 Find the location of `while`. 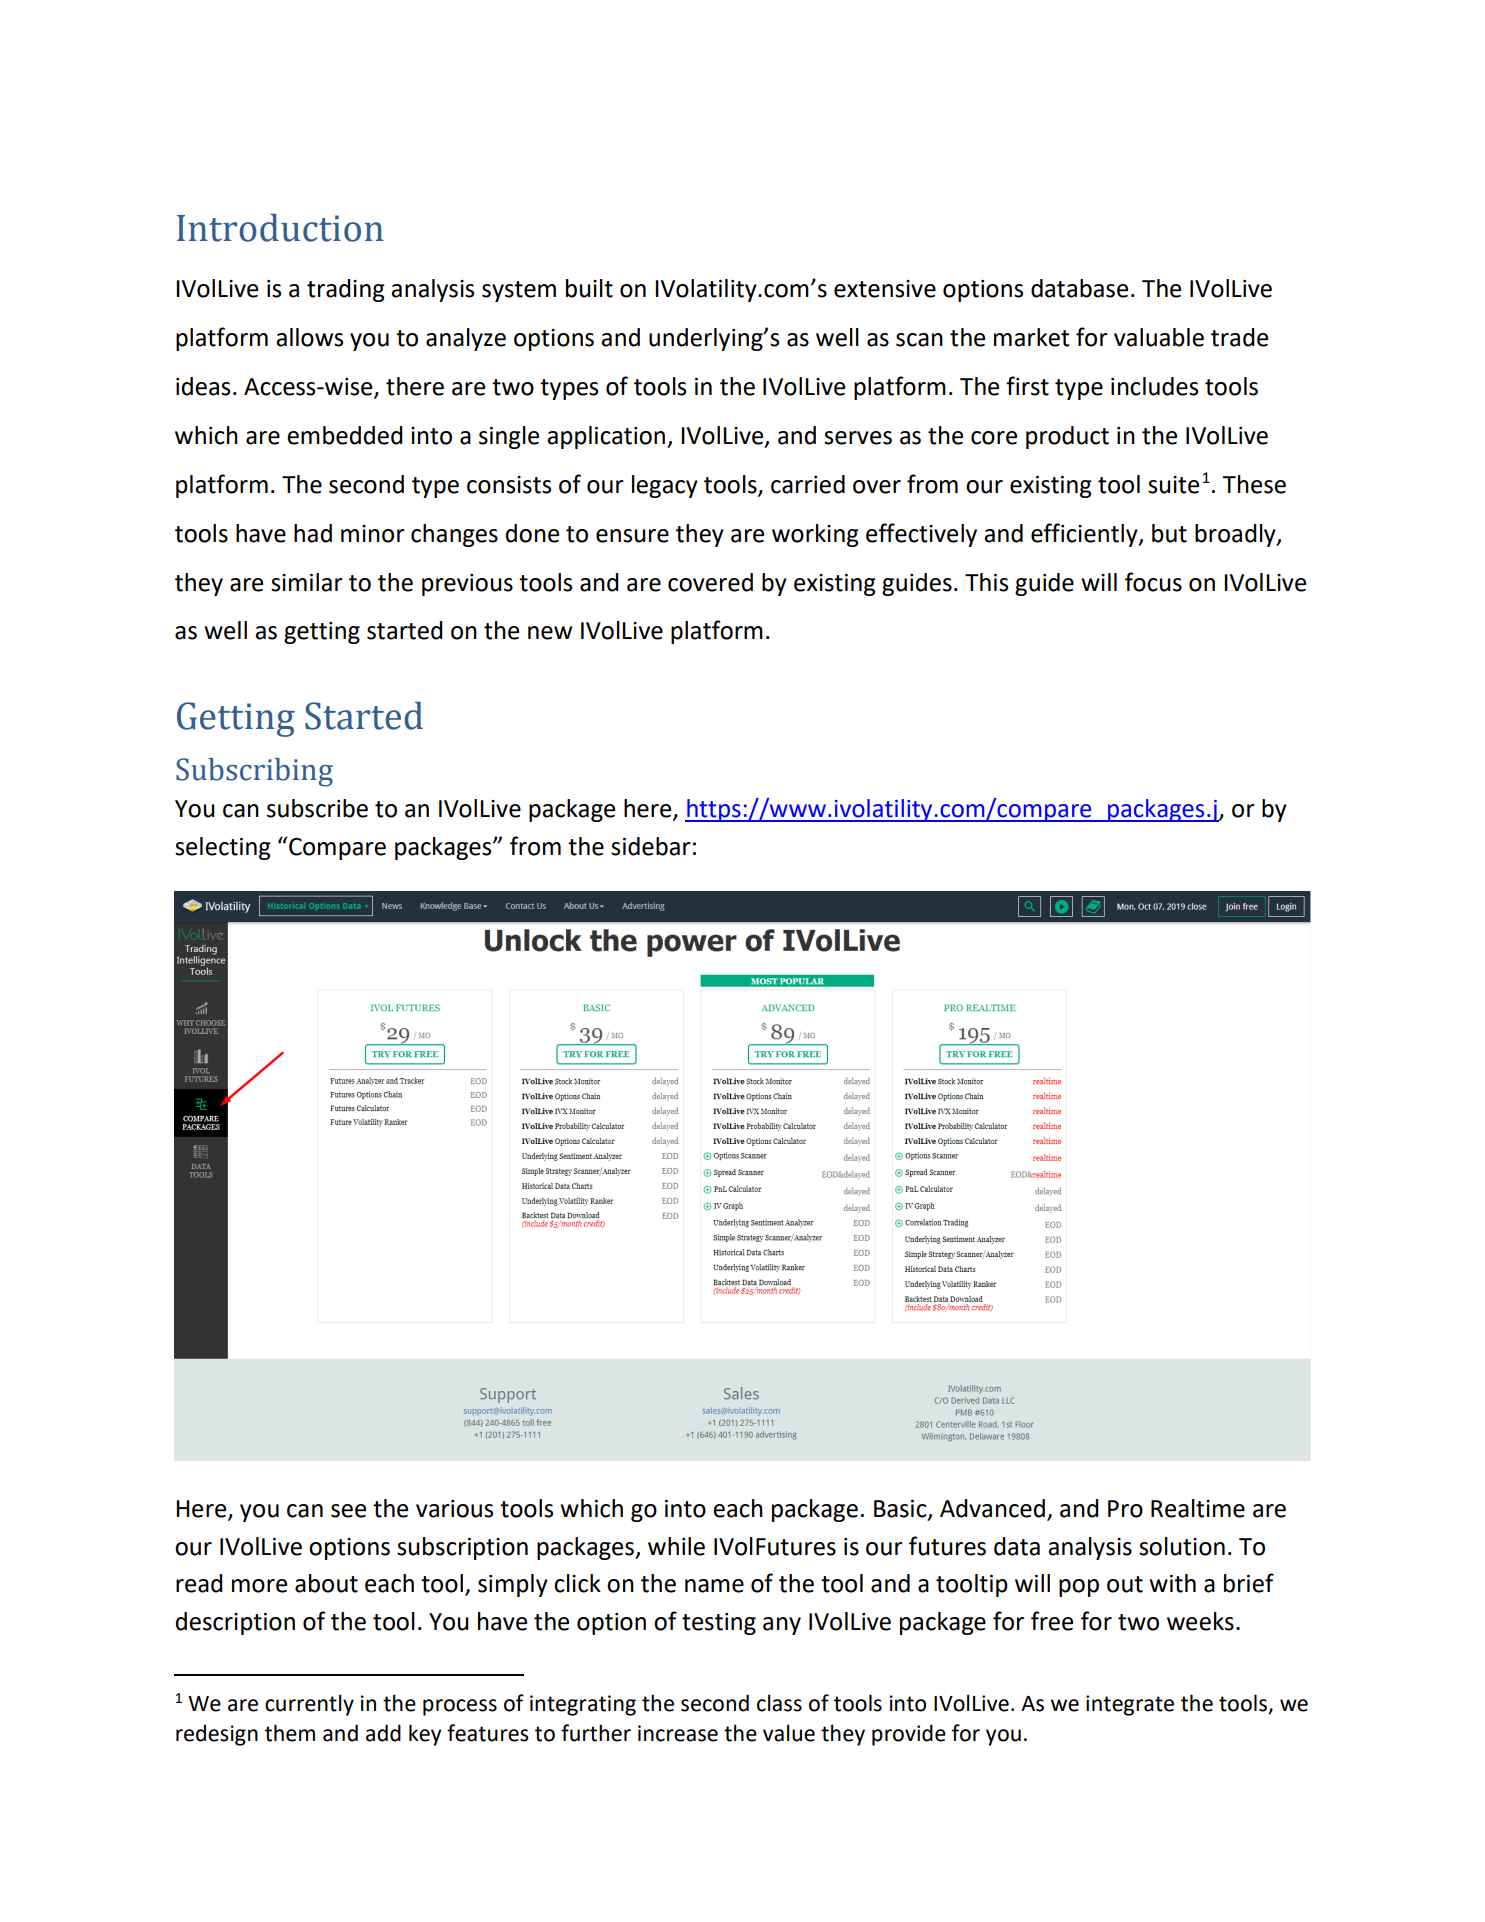

while is located at coordinates (676, 1546).
